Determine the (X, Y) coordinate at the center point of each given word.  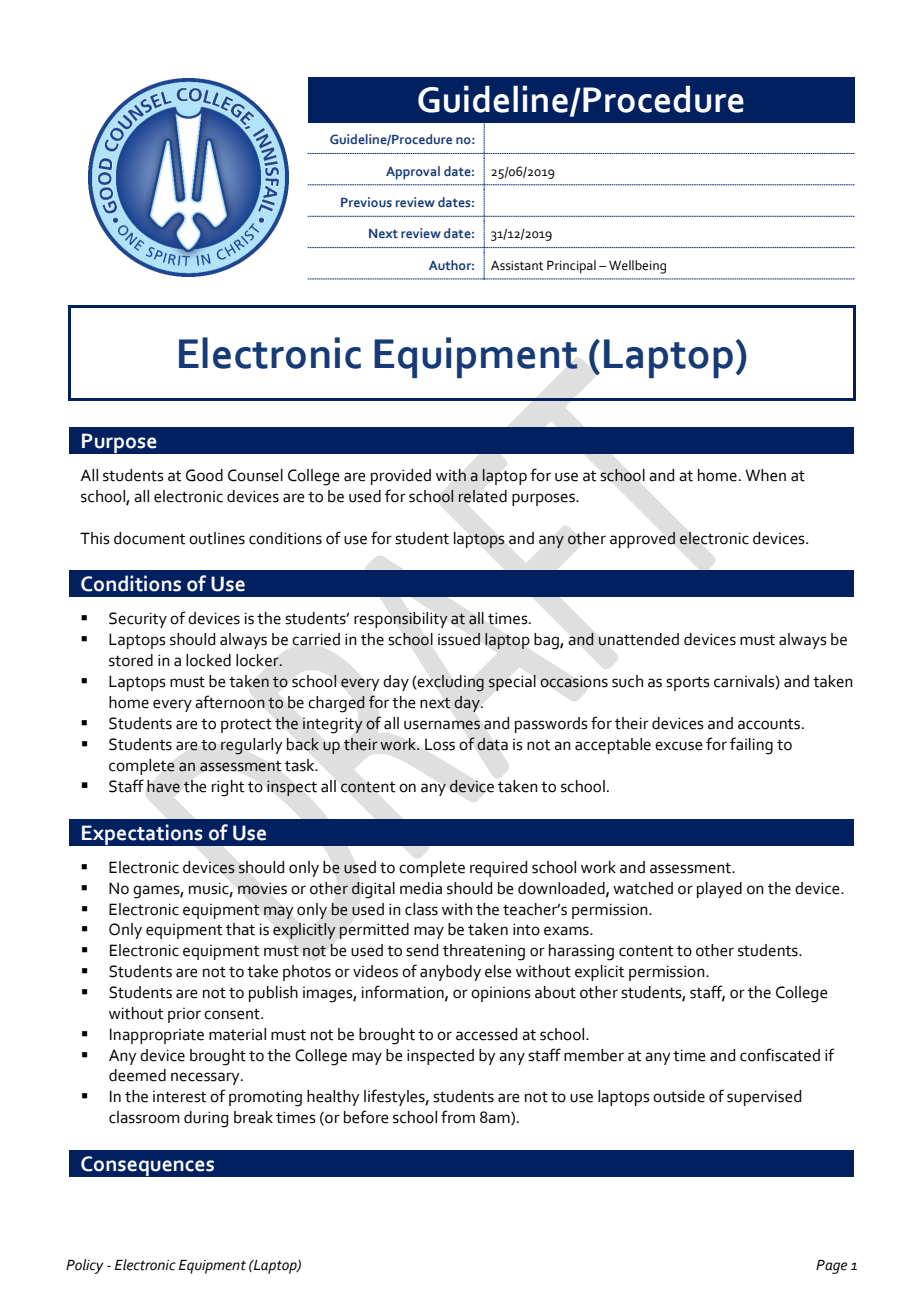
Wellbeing (637, 267)
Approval (413, 173)
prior (184, 1015)
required (498, 869)
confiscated (780, 1055)
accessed (486, 1034)
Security (138, 620)
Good (204, 475)
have (163, 786)
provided (401, 477)
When (765, 475)
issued (459, 639)
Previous (366, 202)
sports (688, 684)
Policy (85, 1266)
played (719, 890)
